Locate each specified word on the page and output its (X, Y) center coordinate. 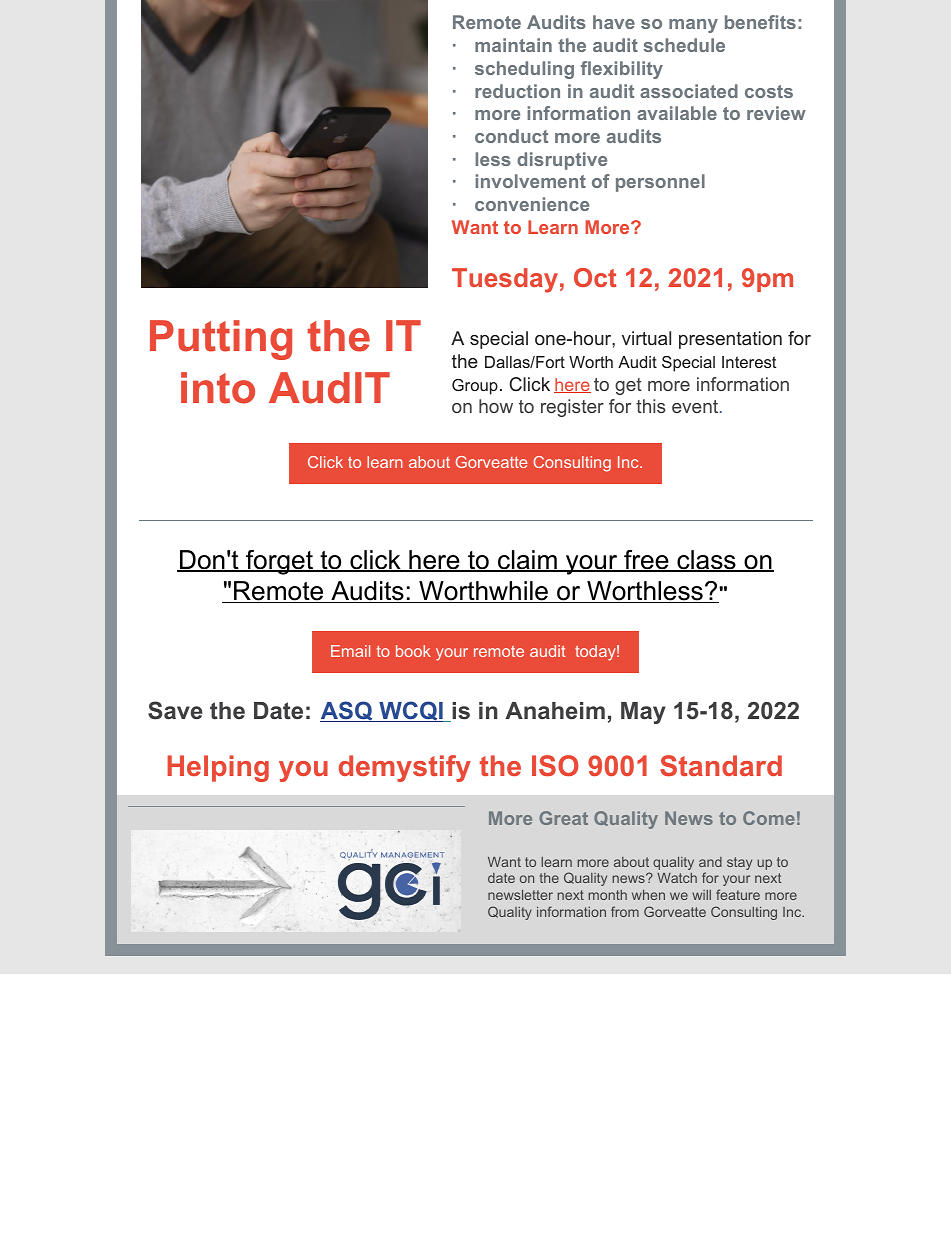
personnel (660, 183)
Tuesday (505, 280)
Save (175, 710)
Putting (221, 340)
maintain (513, 45)
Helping (218, 768)
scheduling (524, 70)
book (413, 651)
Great (563, 818)
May (643, 713)
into (218, 388)
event (696, 406)
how (496, 406)
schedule (684, 45)
